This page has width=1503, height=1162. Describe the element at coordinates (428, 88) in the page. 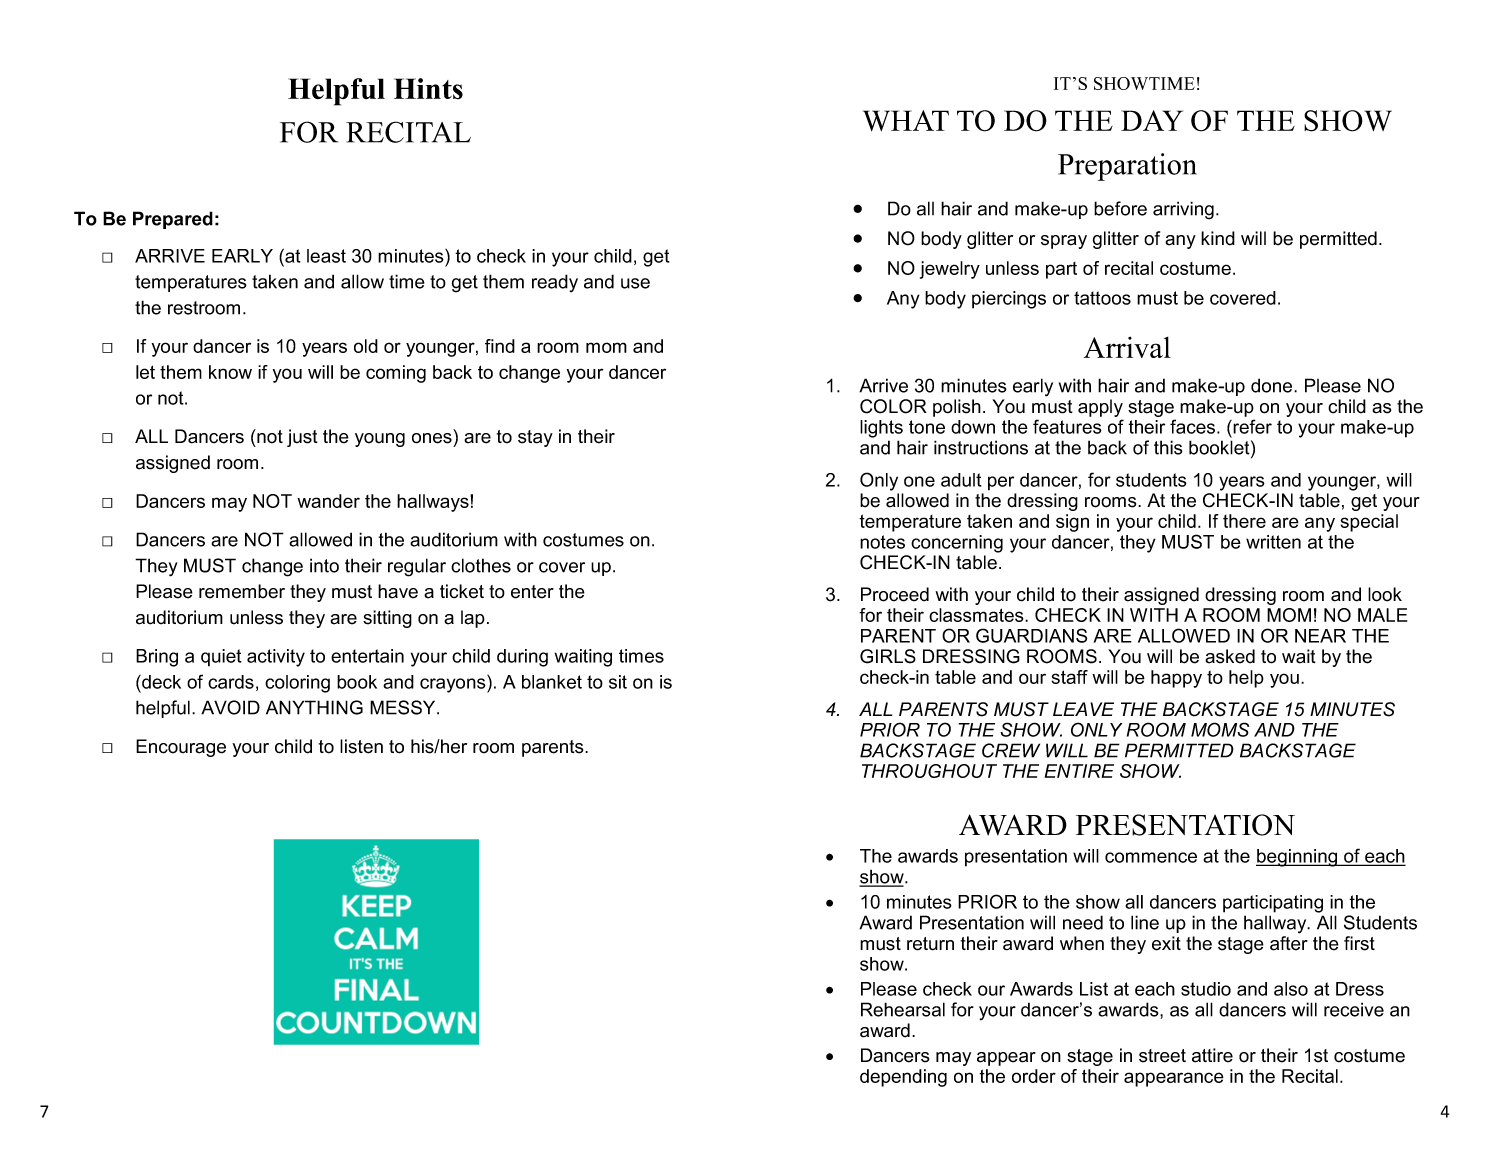

I see `Hints` at that location.
